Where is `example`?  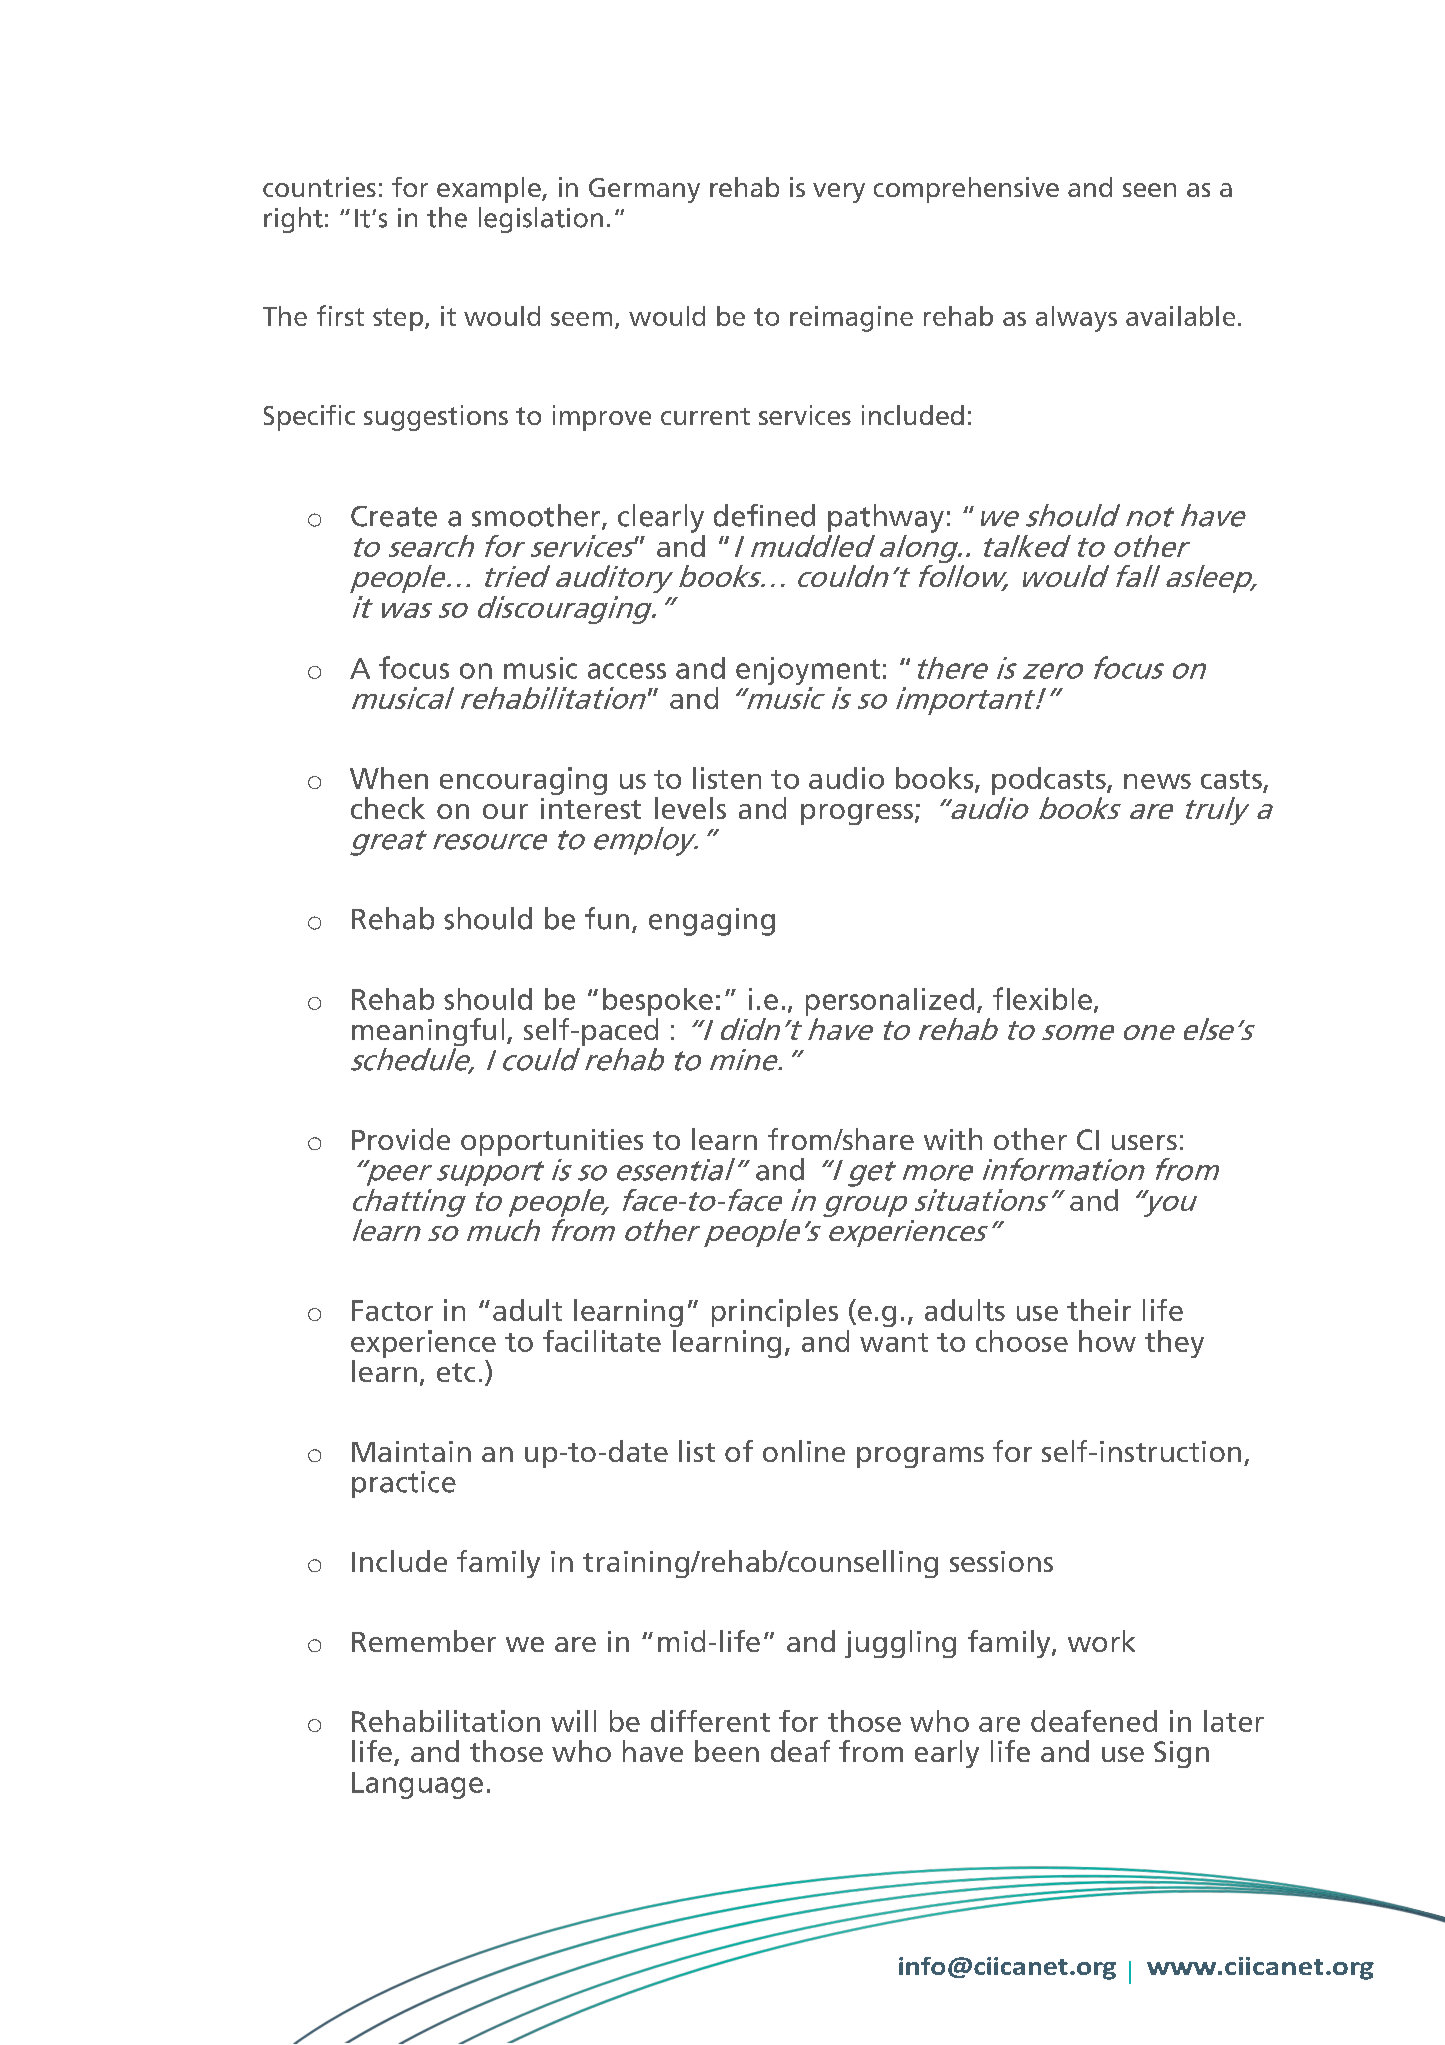 example is located at coordinates (490, 190).
